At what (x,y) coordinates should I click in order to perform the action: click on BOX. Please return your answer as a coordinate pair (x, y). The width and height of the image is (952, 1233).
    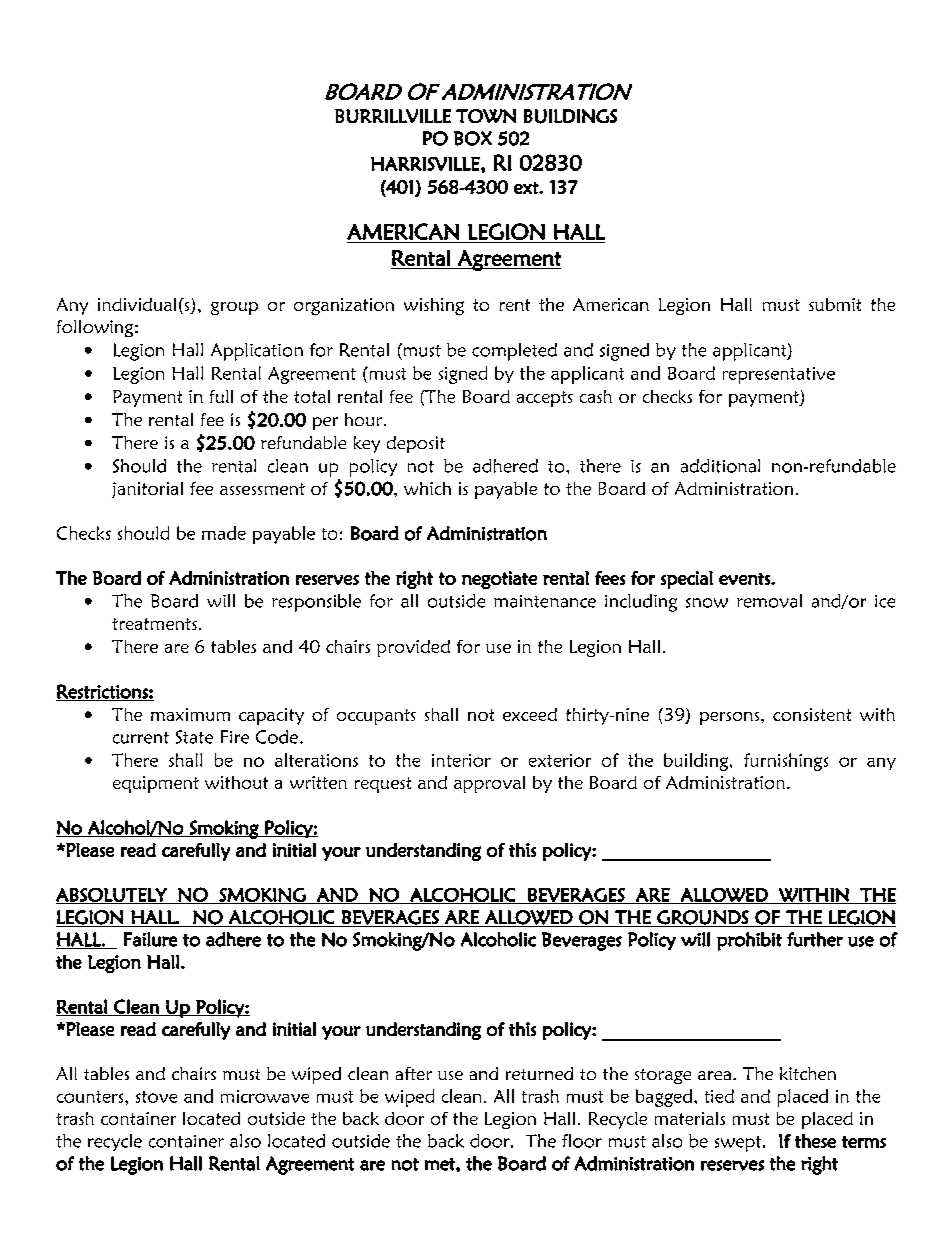
    Looking at the image, I should click on (473, 138).
